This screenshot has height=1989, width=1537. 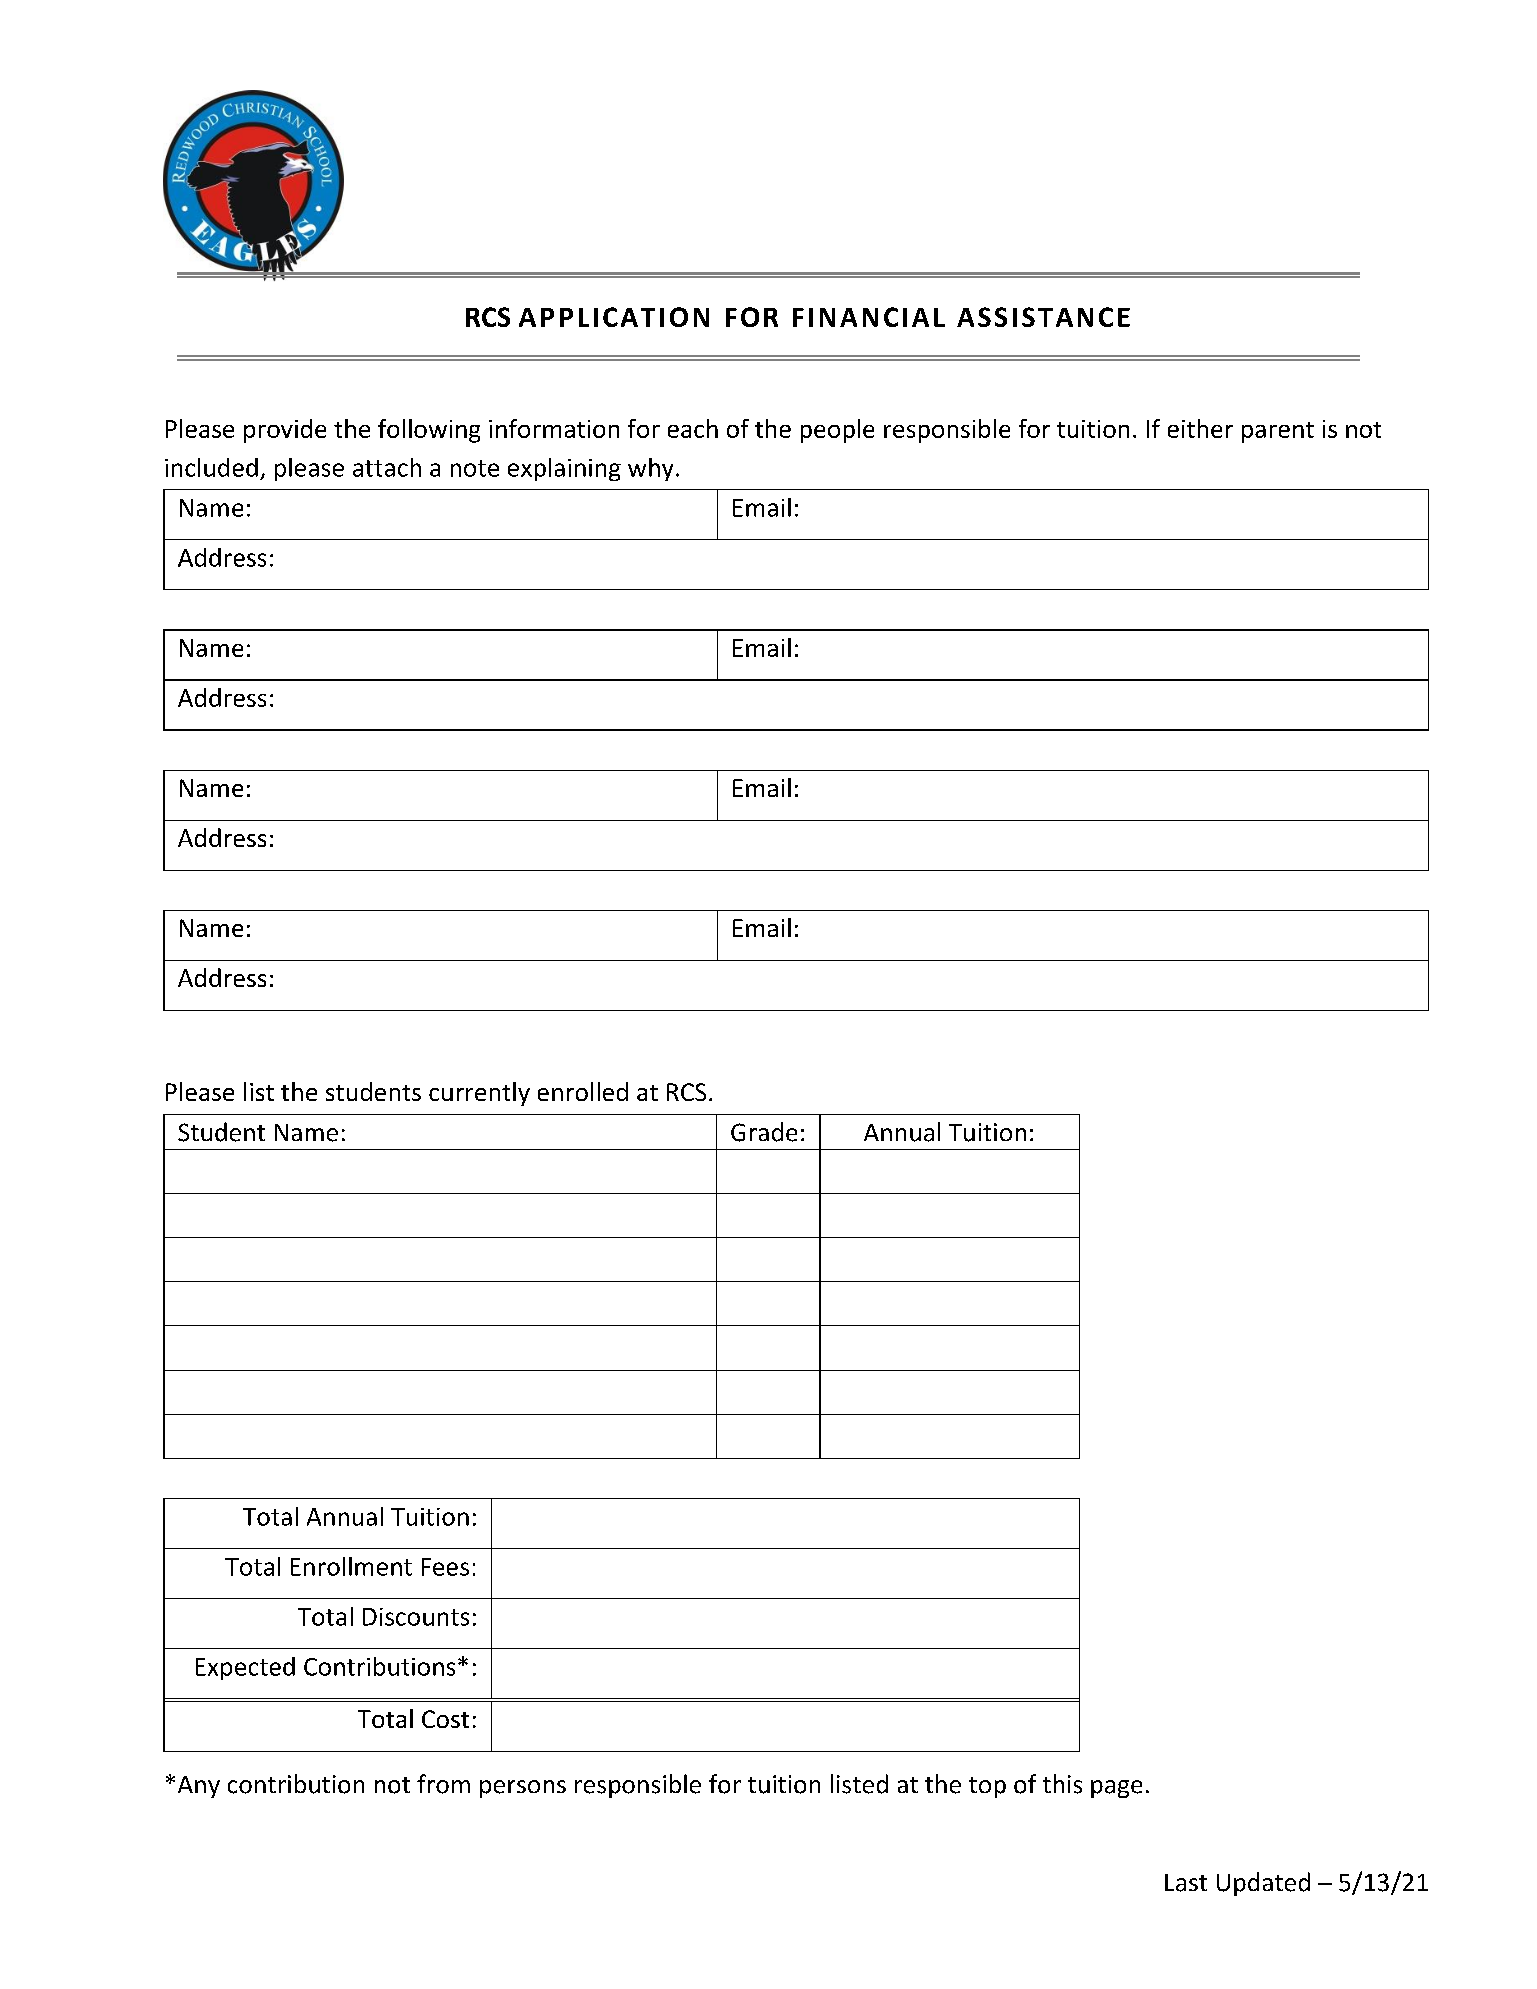 What do you see at coordinates (523, 1789) in the screenshot?
I see `persons` at bounding box center [523, 1789].
